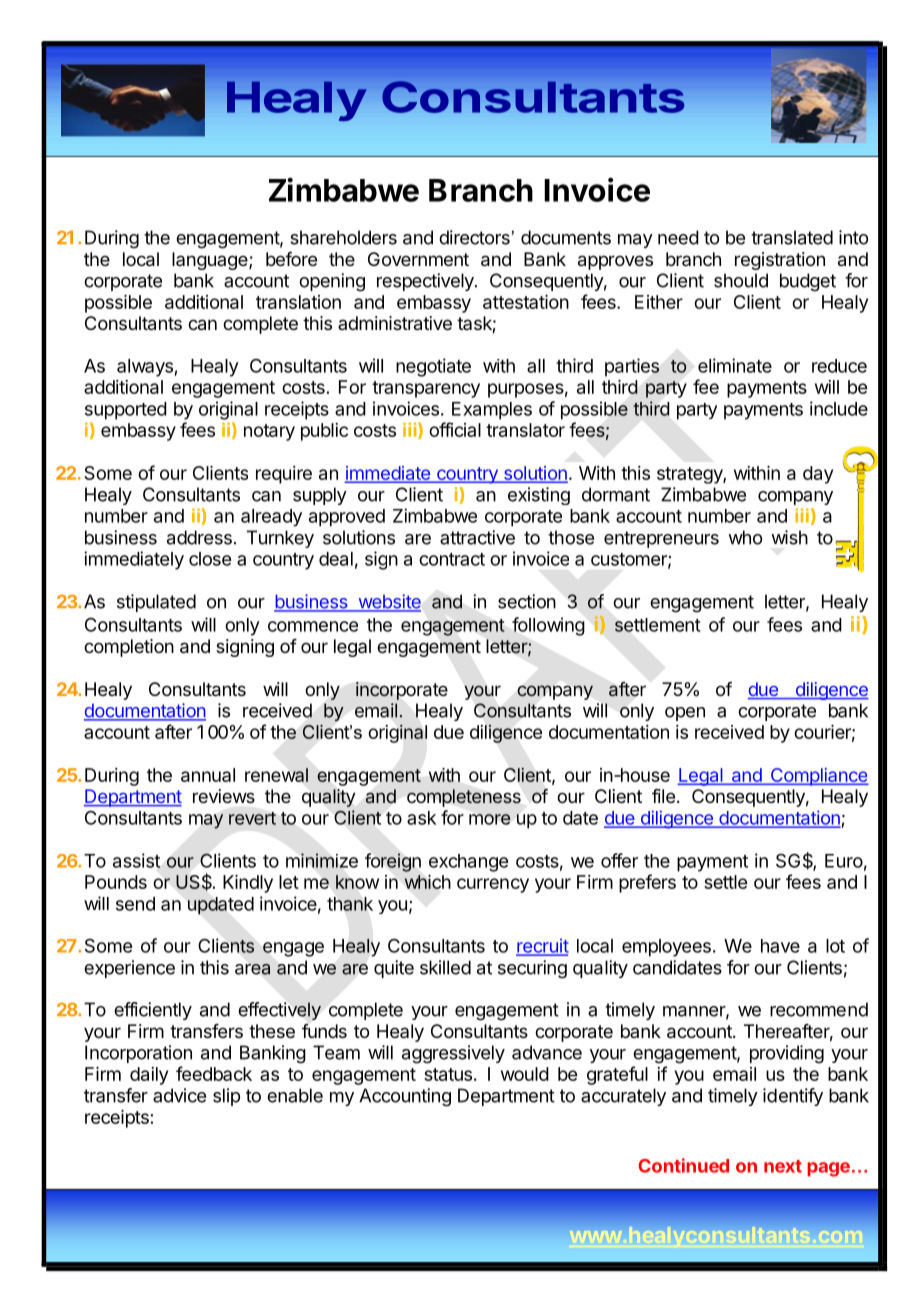 Image resolution: width=924 pixels, height=1308 pixels. What do you see at coordinates (818, 475) in the screenshot?
I see `day` at bounding box center [818, 475].
